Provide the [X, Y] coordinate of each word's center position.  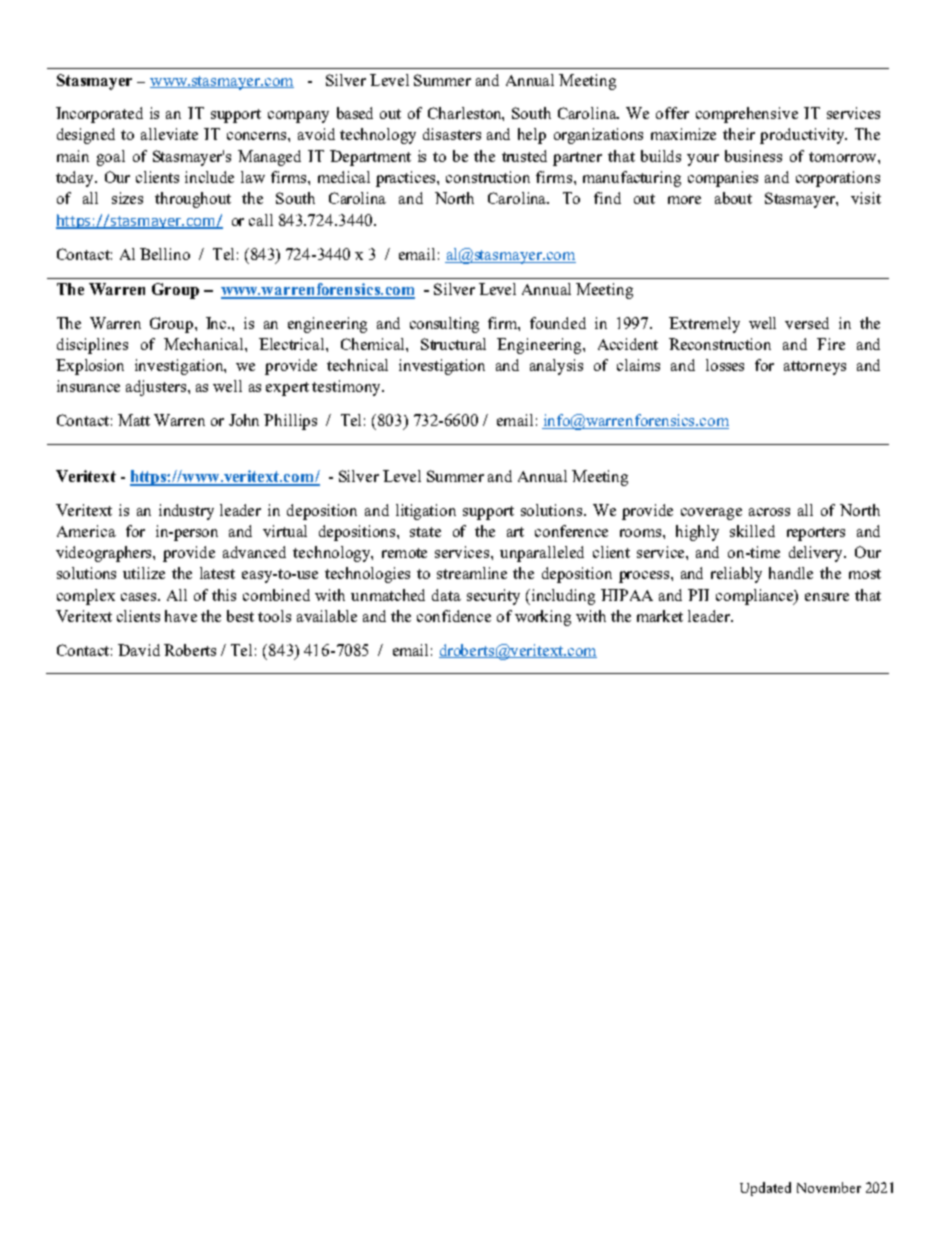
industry [186, 512]
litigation [426, 512]
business [753, 156]
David [139, 650]
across [769, 512]
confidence [454, 616]
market [660, 616]
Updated [765, 1189]
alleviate [169, 134]
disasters [452, 134]
